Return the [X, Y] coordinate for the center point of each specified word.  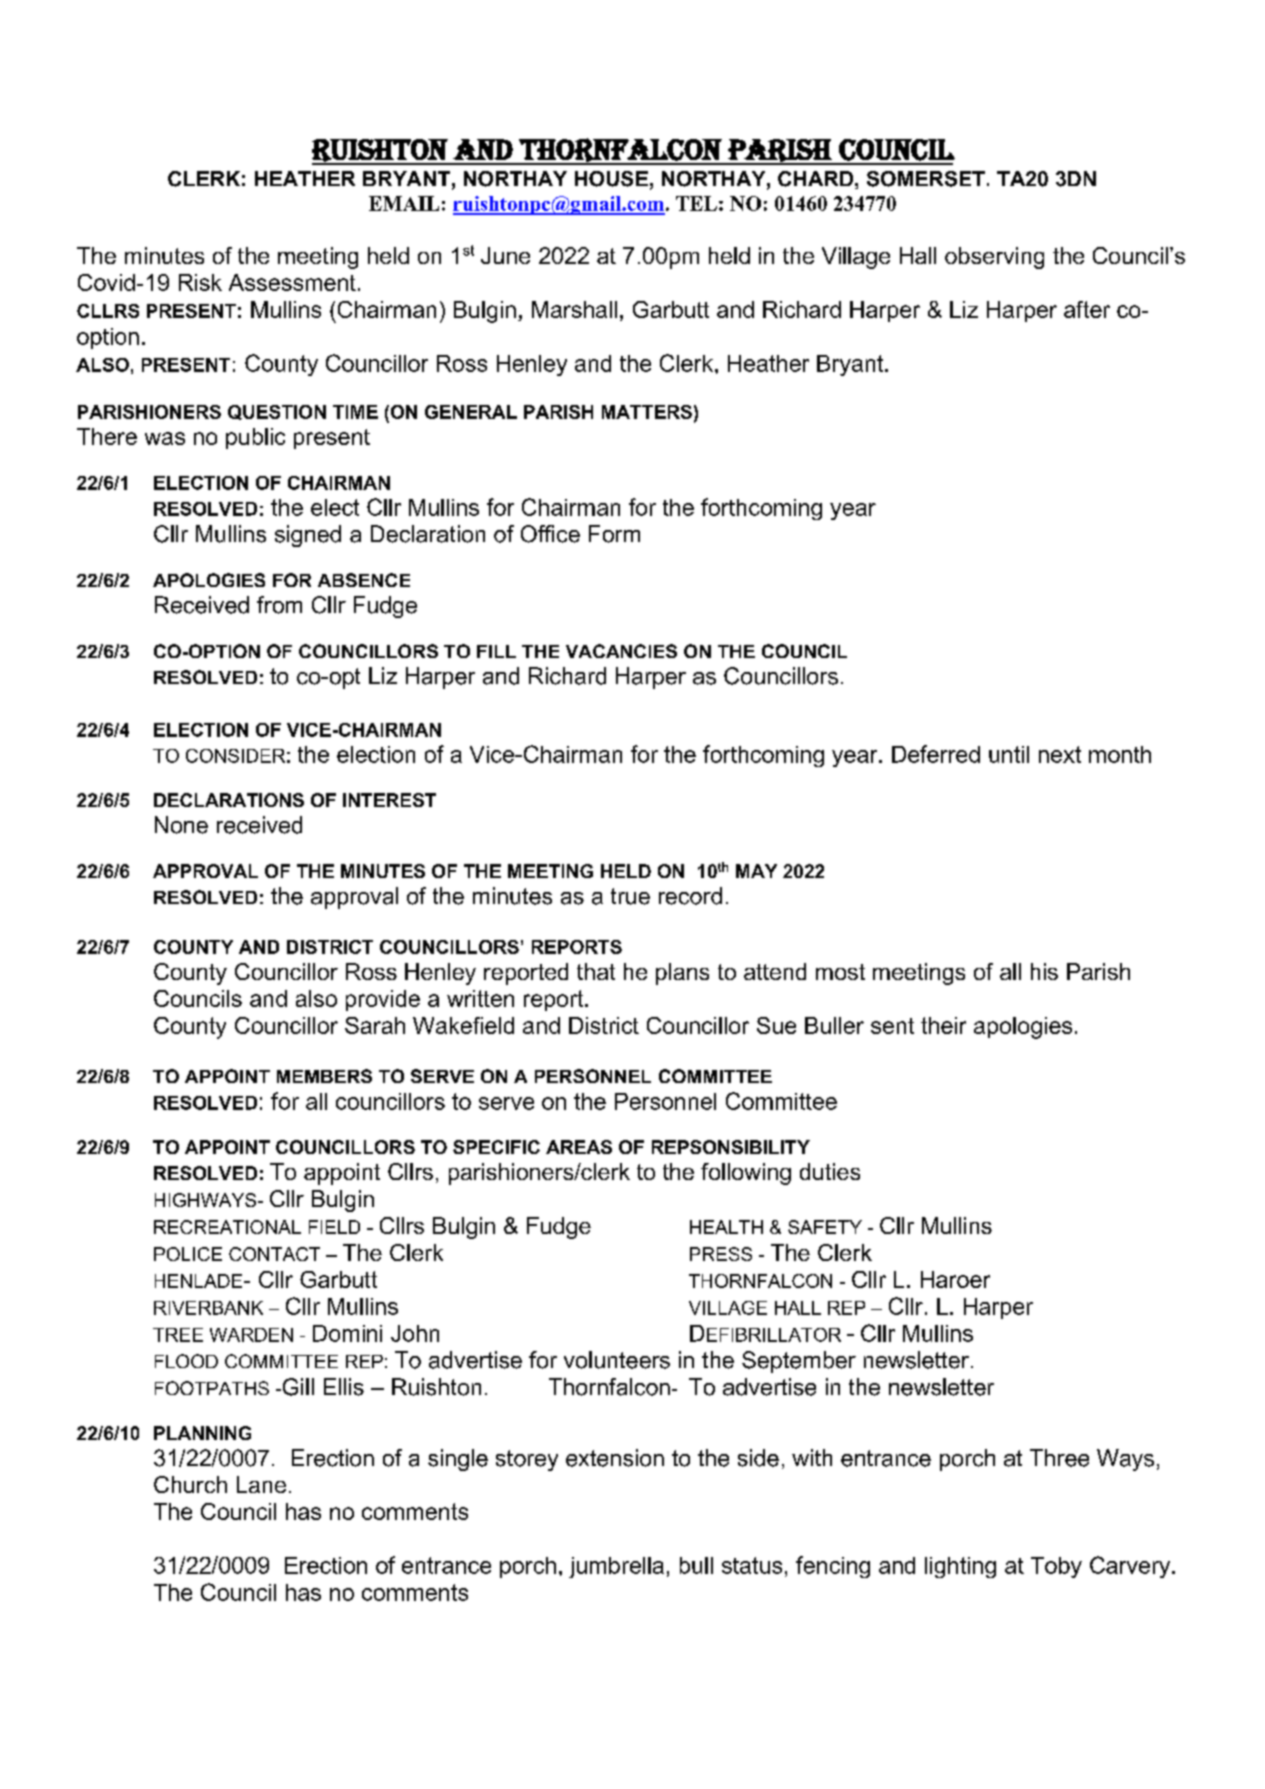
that [596, 971]
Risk [200, 282]
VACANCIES [621, 651]
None [181, 825]
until [1009, 754]
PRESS [721, 1254]
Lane [261, 1484]
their [943, 1025]
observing [994, 258]
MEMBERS [324, 1076]
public [255, 438]
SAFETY [825, 1227]
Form [614, 534]
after [1087, 309]
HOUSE [611, 179]
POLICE [188, 1254]
